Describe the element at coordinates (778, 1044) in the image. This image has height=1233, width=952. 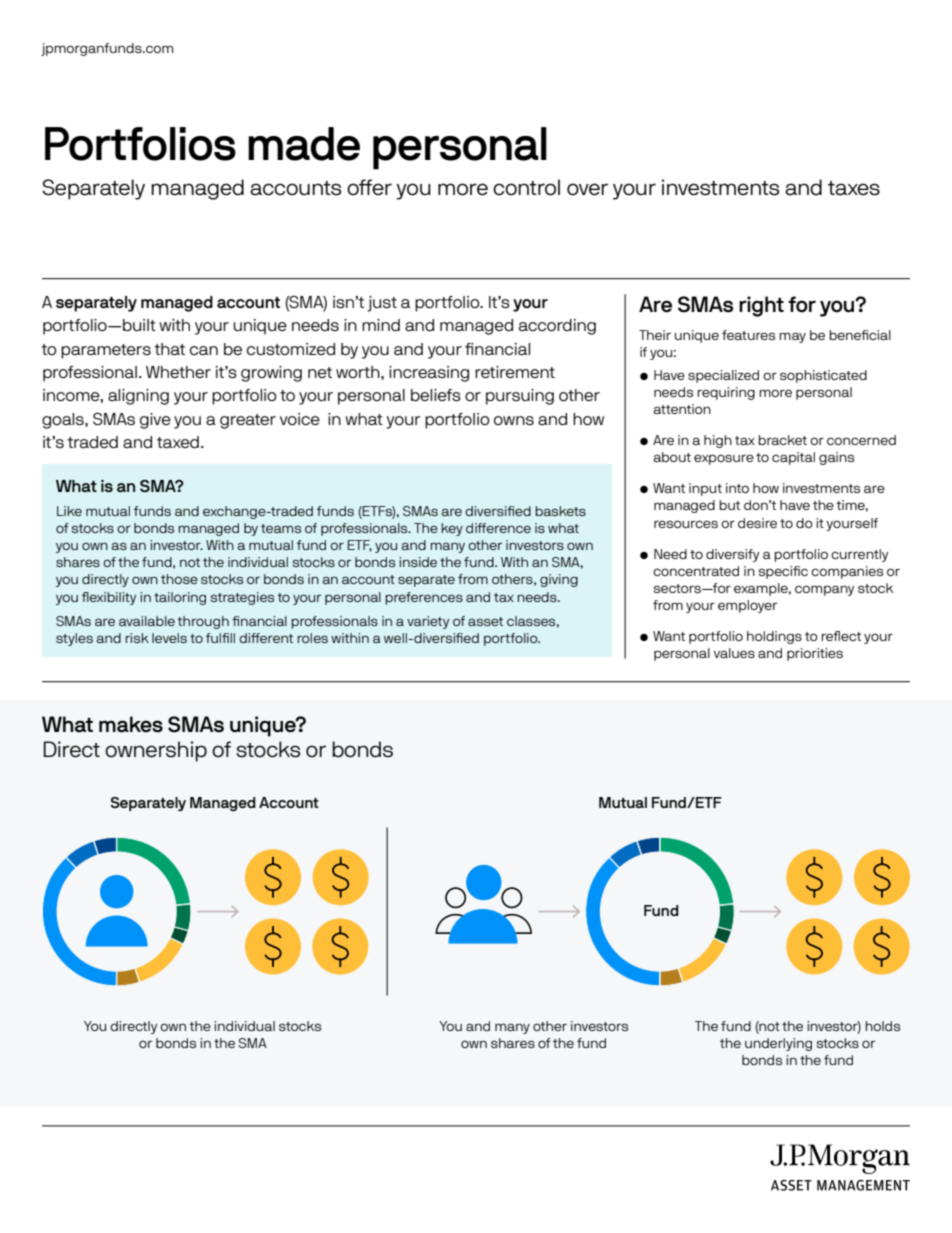
I see `underlying` at that location.
